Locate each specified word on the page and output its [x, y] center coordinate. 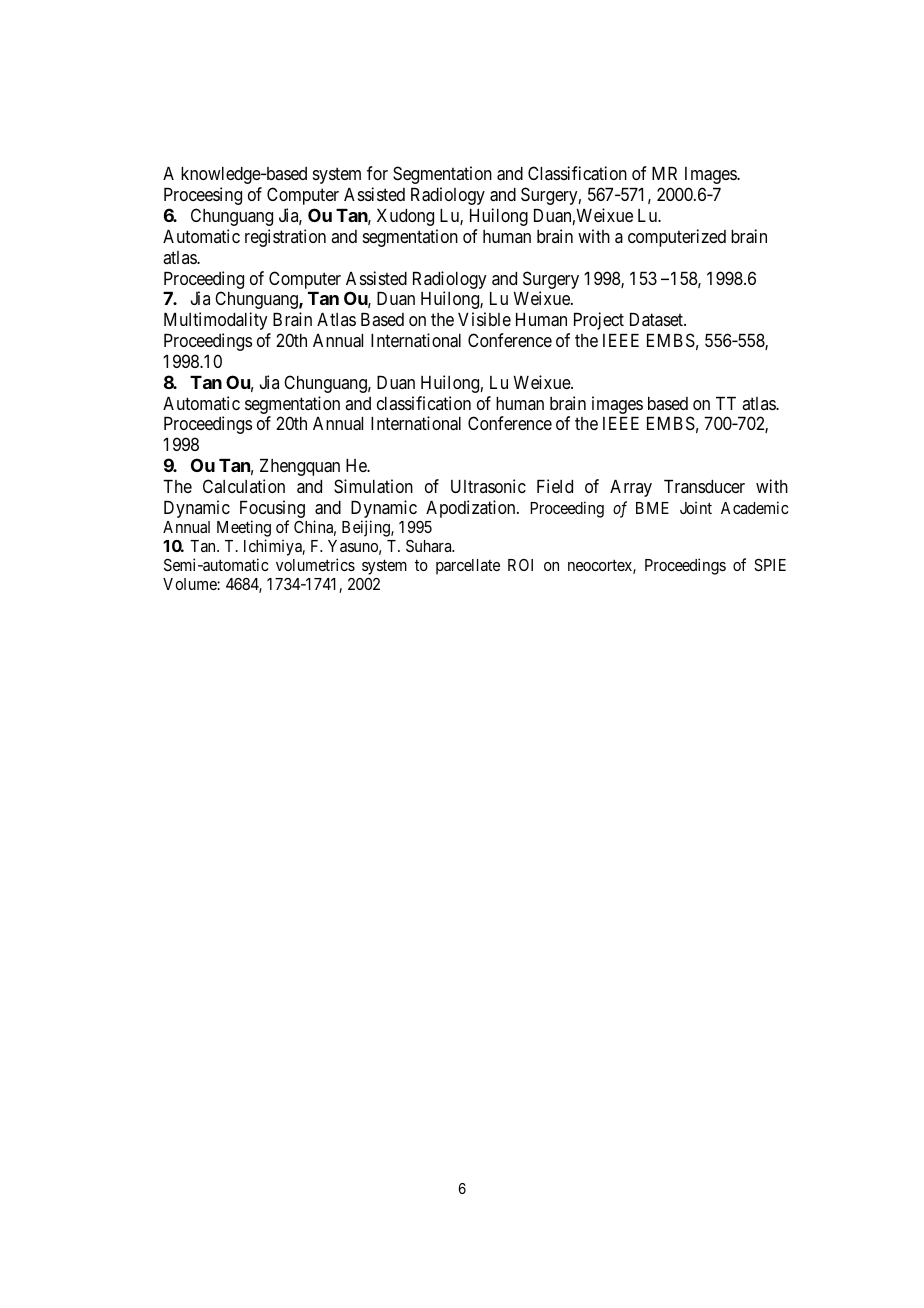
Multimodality [216, 321]
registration [285, 238]
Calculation [244, 486]
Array [631, 488]
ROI [520, 565]
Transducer [704, 486]
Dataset [657, 319]
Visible [484, 319]
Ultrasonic [488, 486]
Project [599, 321]
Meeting [244, 530]
